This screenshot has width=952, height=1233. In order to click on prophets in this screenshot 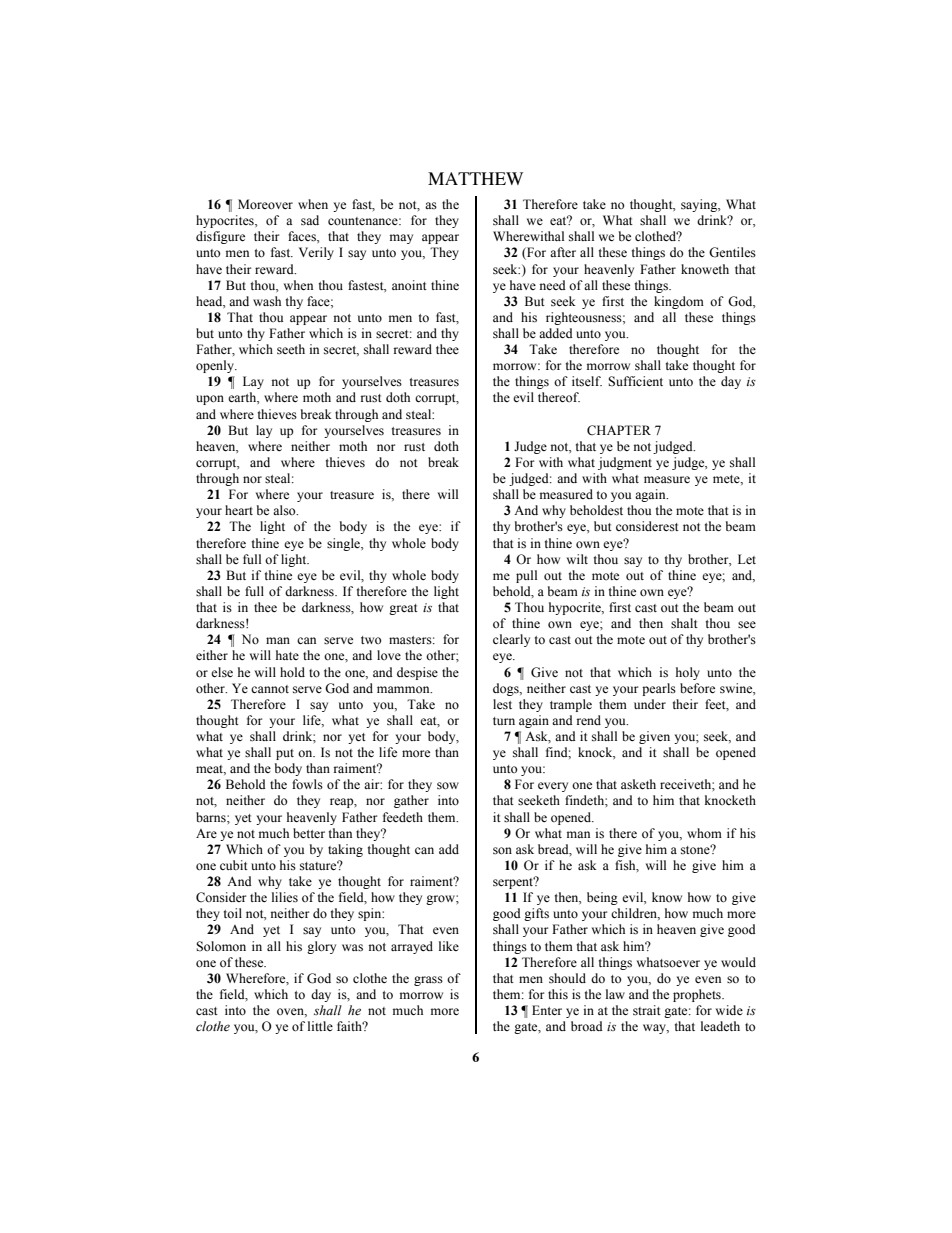, I will do `click(698, 995)`.
